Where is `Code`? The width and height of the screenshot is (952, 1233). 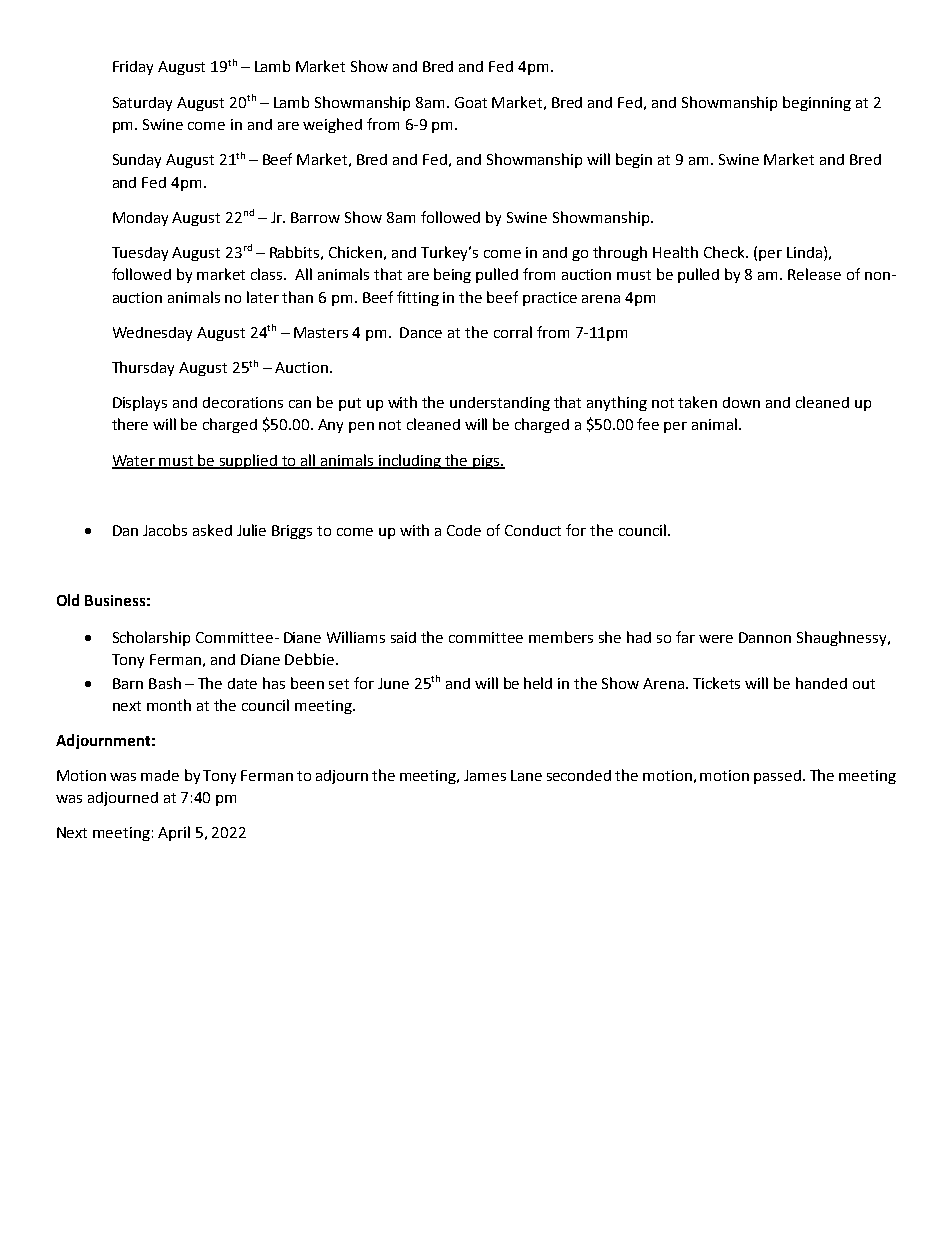
Code is located at coordinates (464, 530).
